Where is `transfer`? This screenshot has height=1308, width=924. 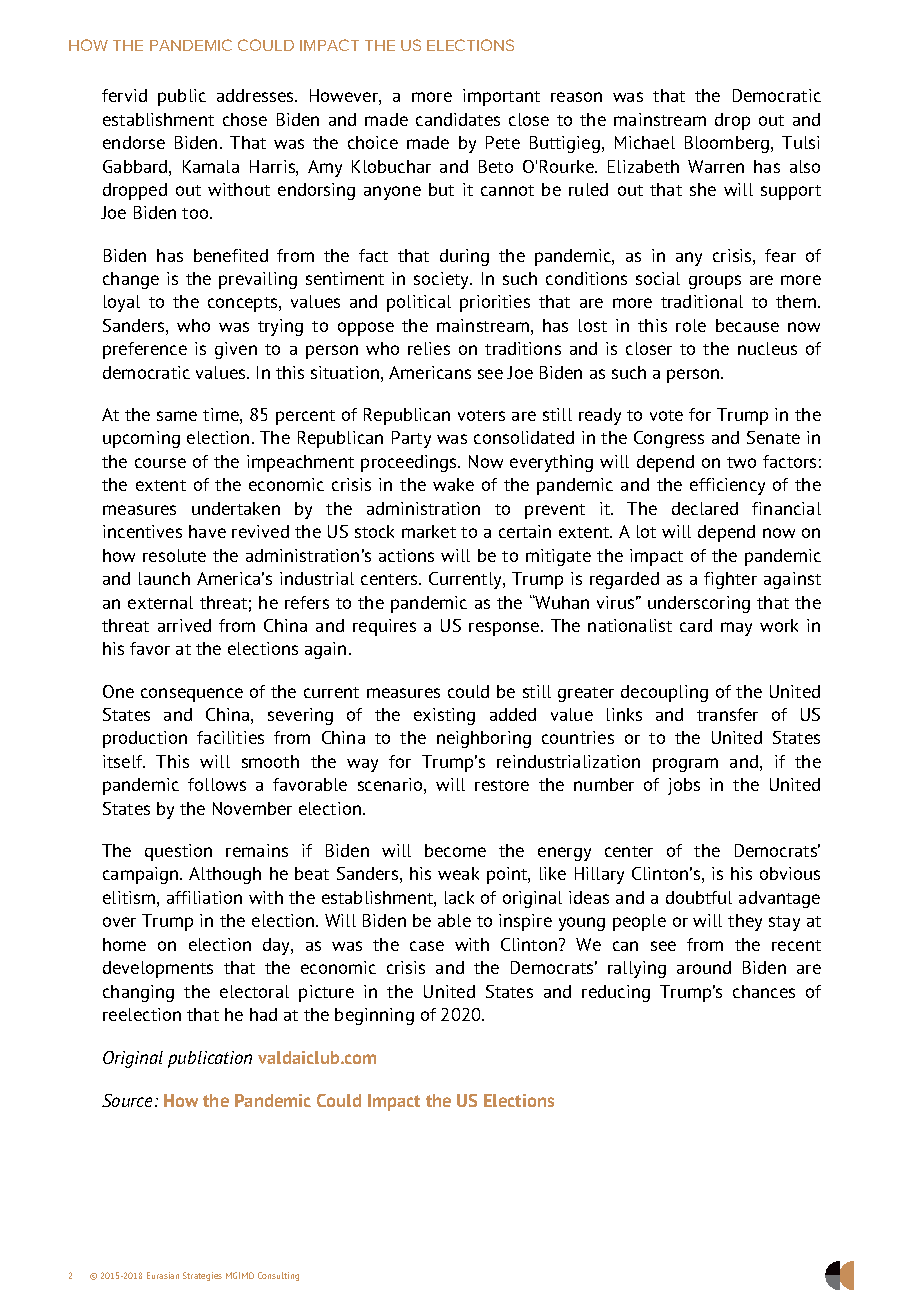
transfer is located at coordinates (727, 714).
